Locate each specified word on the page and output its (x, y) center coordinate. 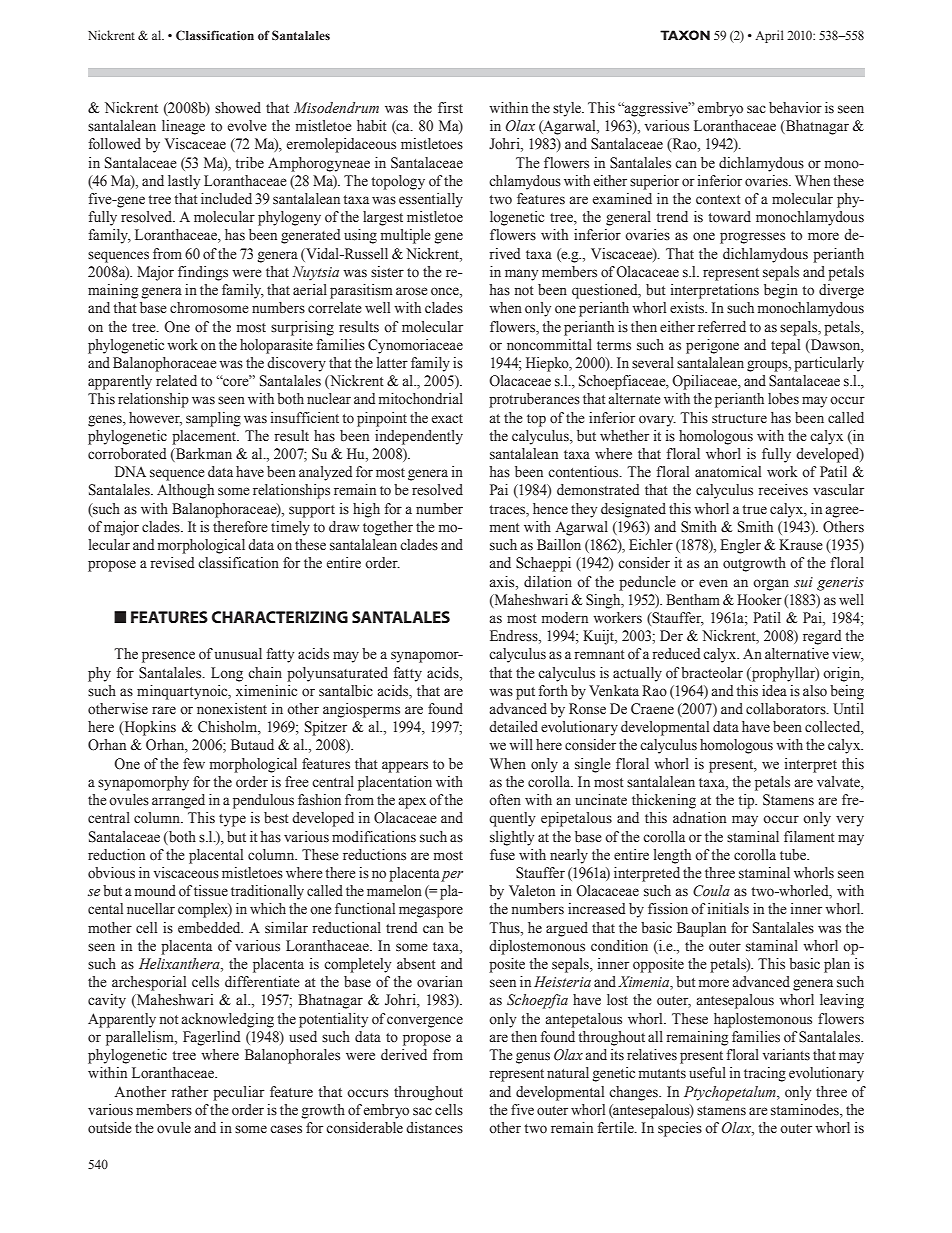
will (521, 744)
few (194, 763)
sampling (213, 419)
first (450, 108)
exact (447, 419)
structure (739, 419)
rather (190, 1092)
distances (434, 1128)
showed (238, 108)
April (769, 36)
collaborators (787, 709)
